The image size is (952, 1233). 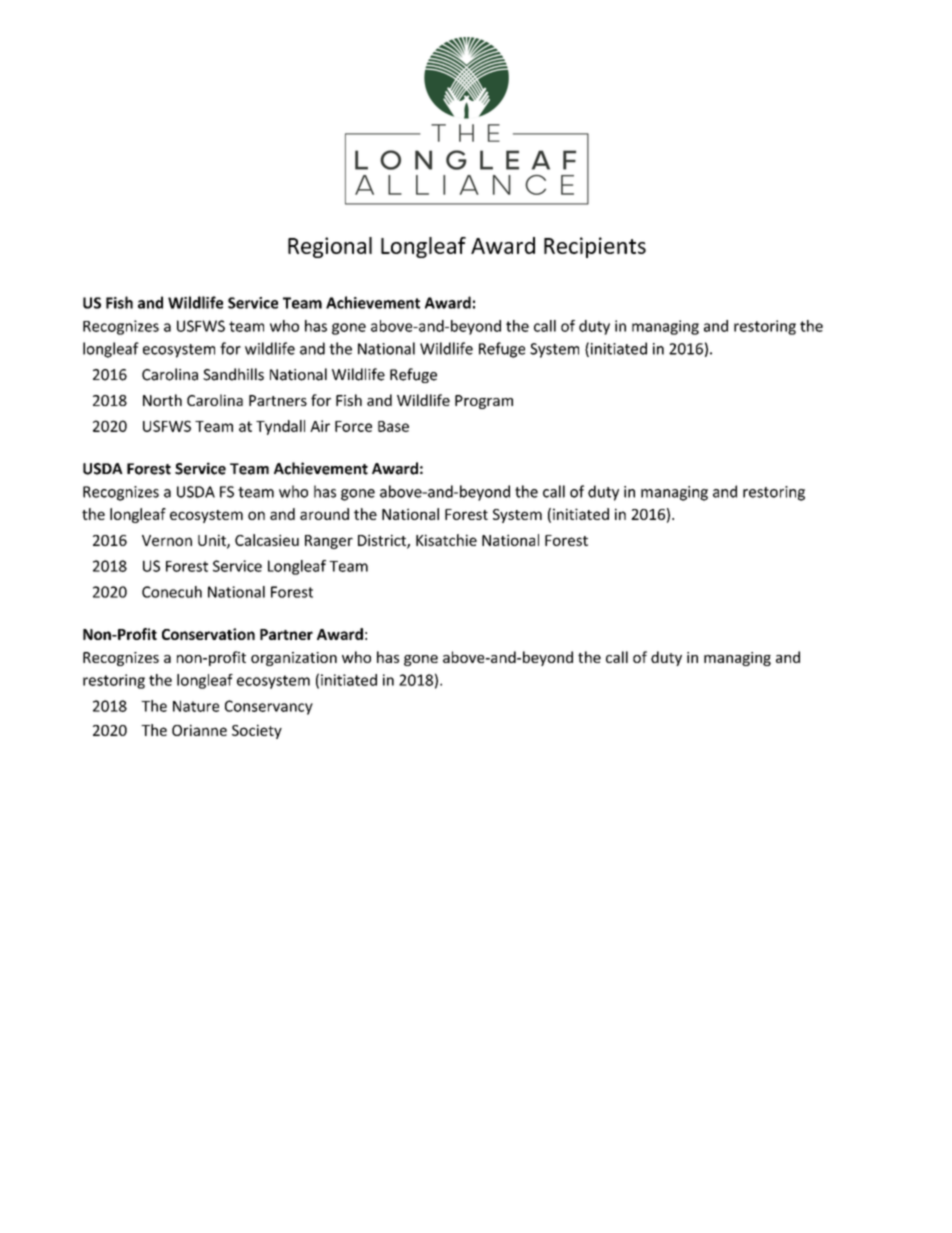 I want to click on Program, so click(x=484, y=402).
